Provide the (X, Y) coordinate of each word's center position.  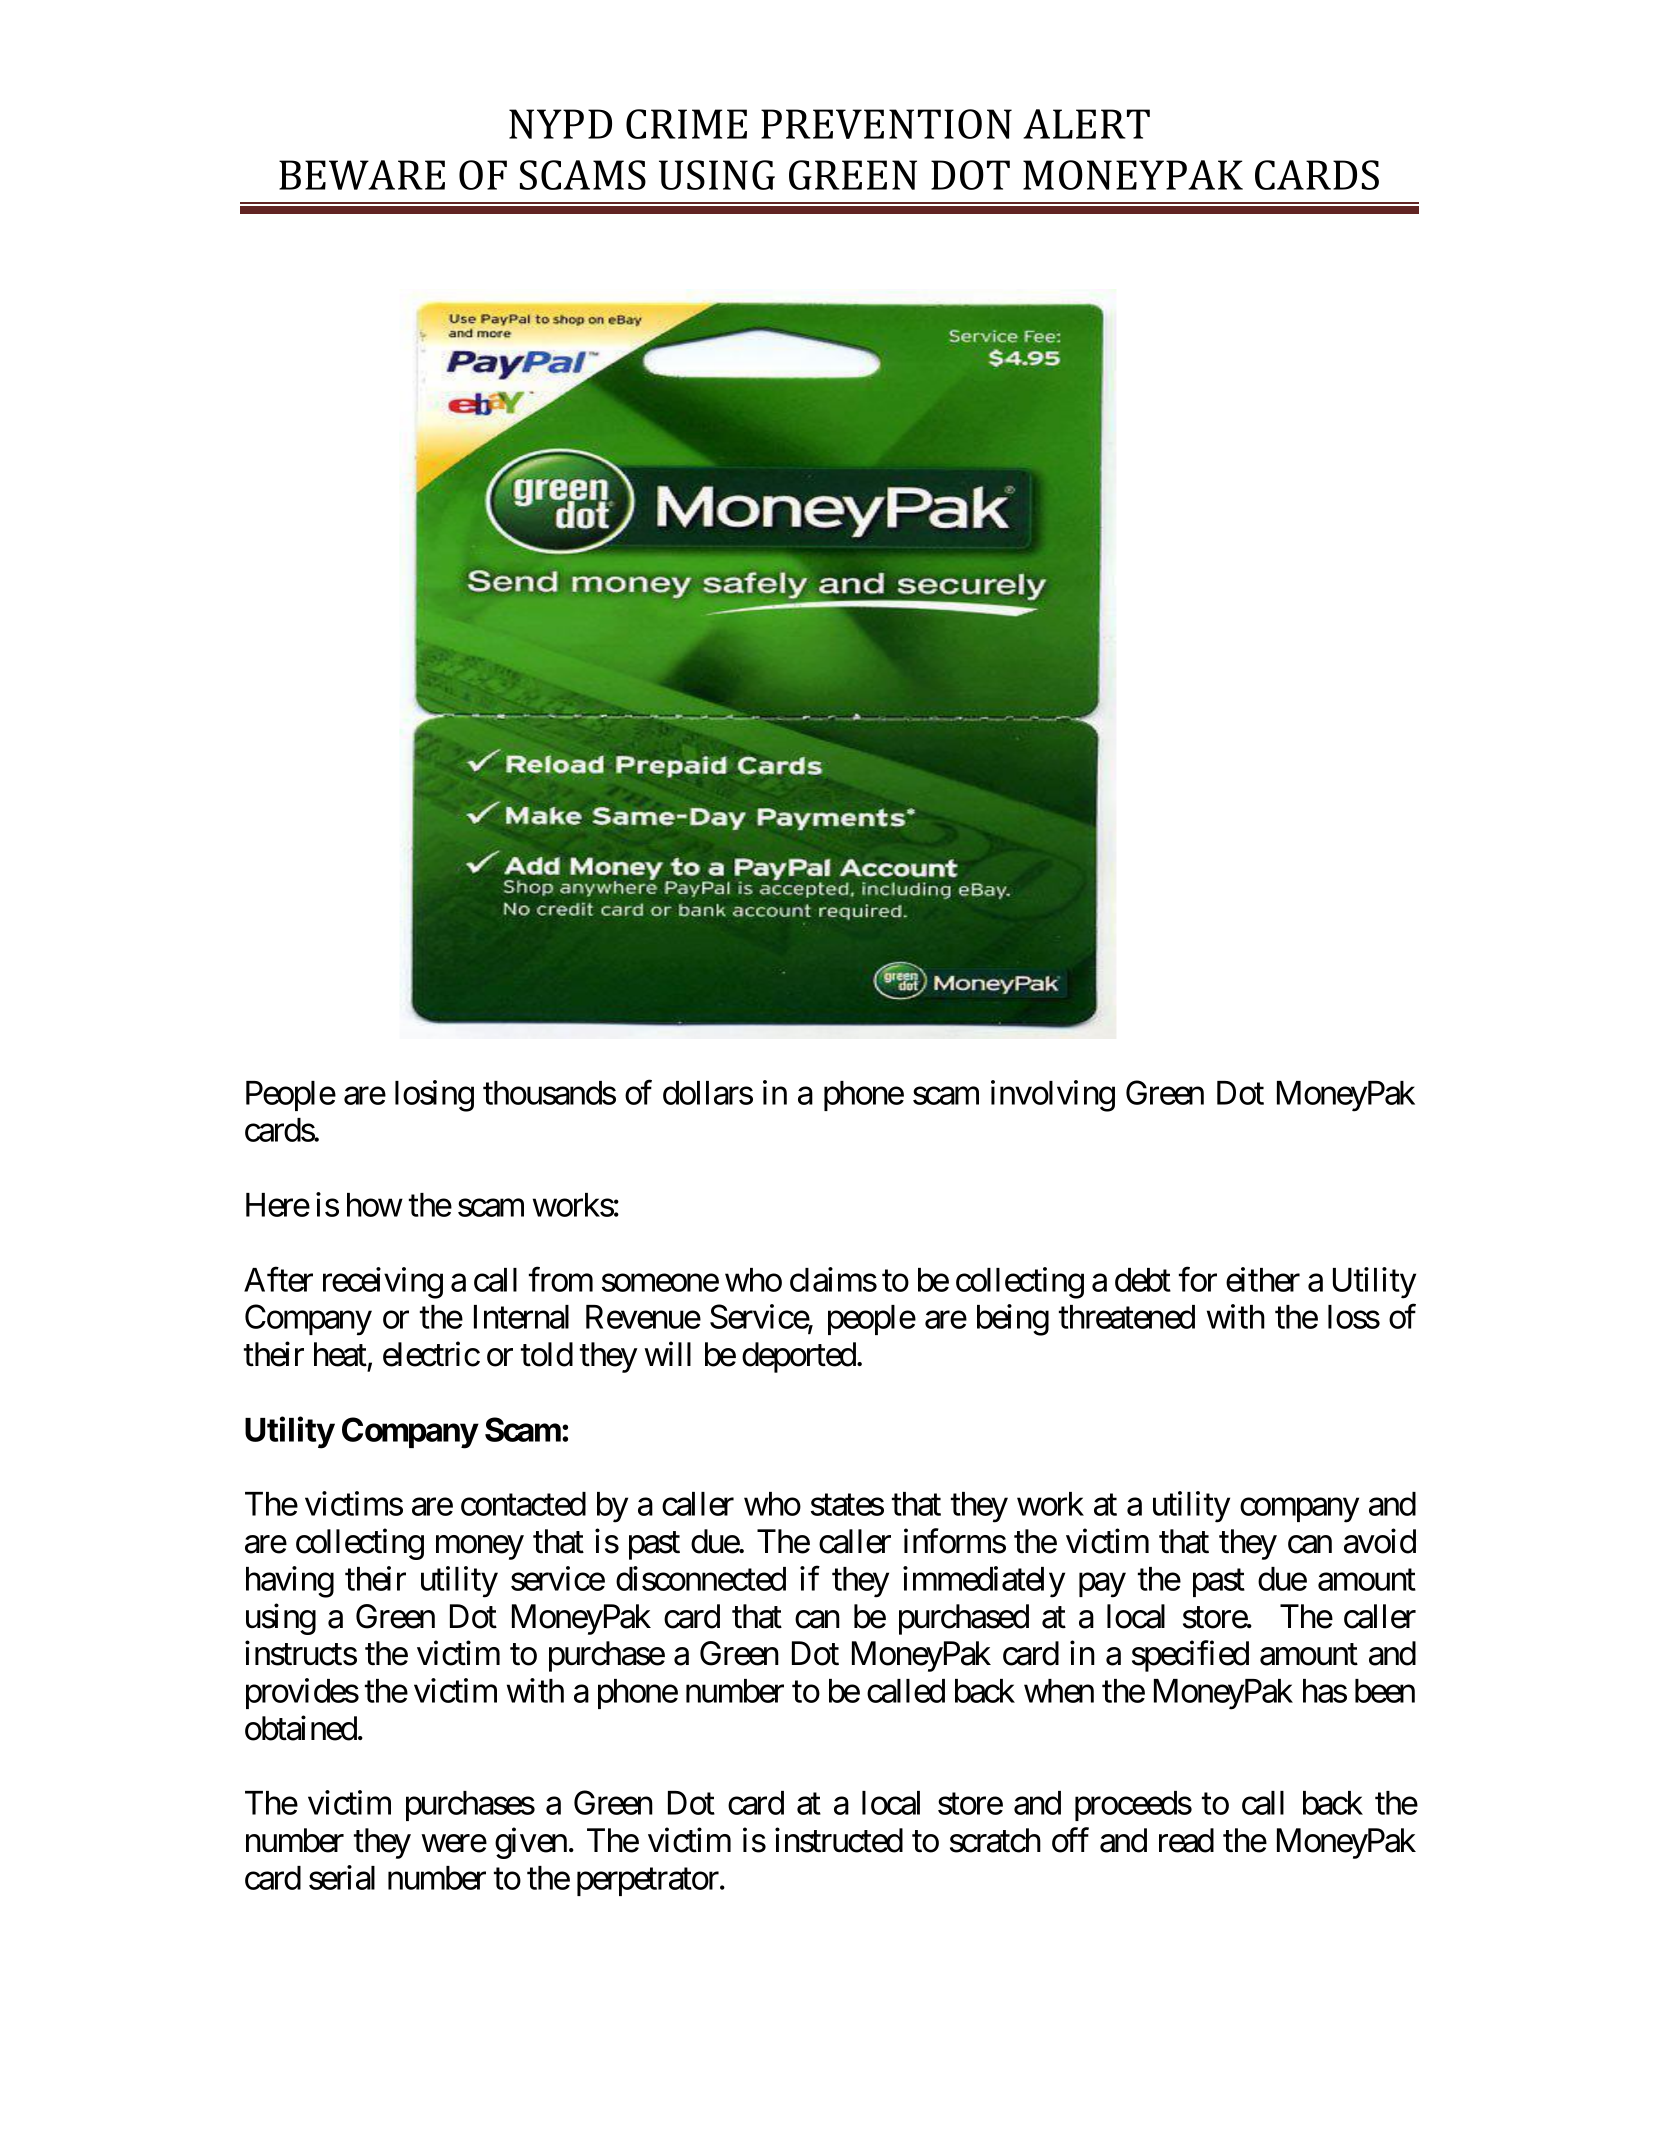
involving (1053, 1096)
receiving (383, 1283)
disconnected (701, 1578)
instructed (839, 1840)
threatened (1127, 1317)
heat (340, 1354)
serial (342, 1877)
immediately (984, 1582)
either (1263, 1279)
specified (1190, 1656)
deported (799, 1357)
